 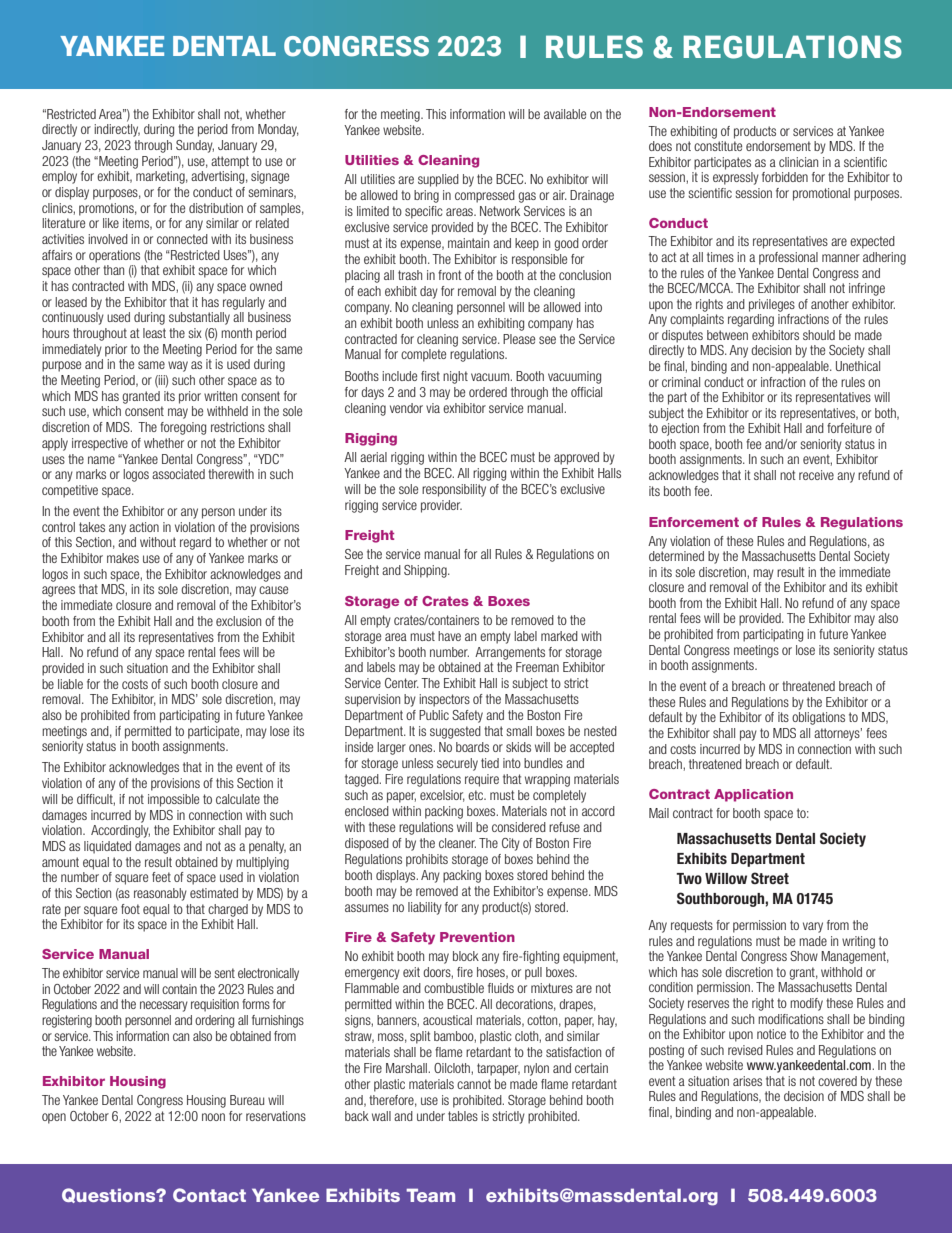 What do you see at coordinates (798, 162) in the image?
I see `clinician` at bounding box center [798, 162].
